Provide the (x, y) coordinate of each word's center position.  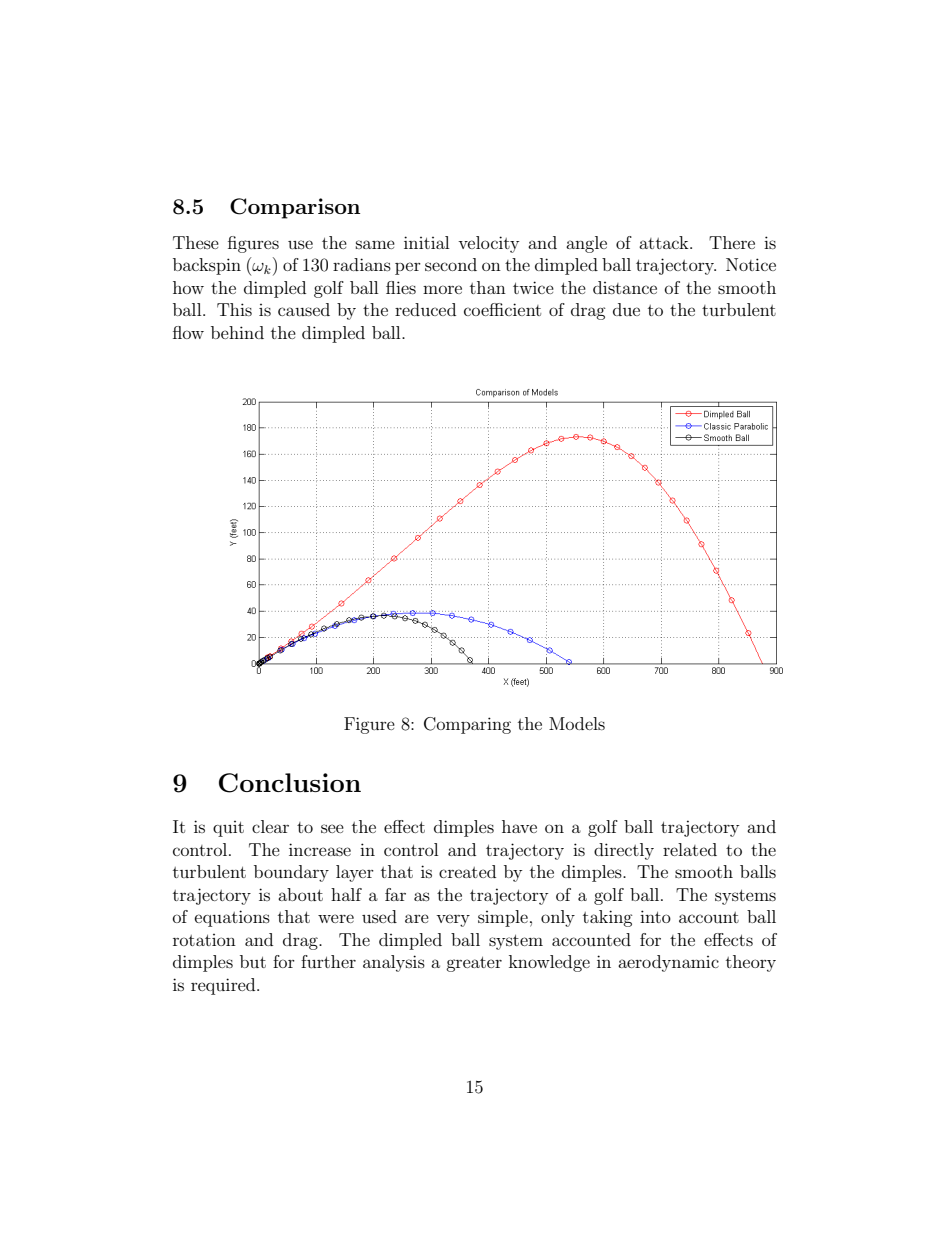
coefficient (502, 309)
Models (577, 723)
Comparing (467, 725)
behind (237, 332)
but (253, 961)
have (519, 826)
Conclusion (290, 783)
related (690, 849)
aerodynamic (668, 963)
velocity (488, 244)
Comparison (295, 208)
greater (474, 964)
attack (665, 242)
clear (270, 826)
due (626, 309)
